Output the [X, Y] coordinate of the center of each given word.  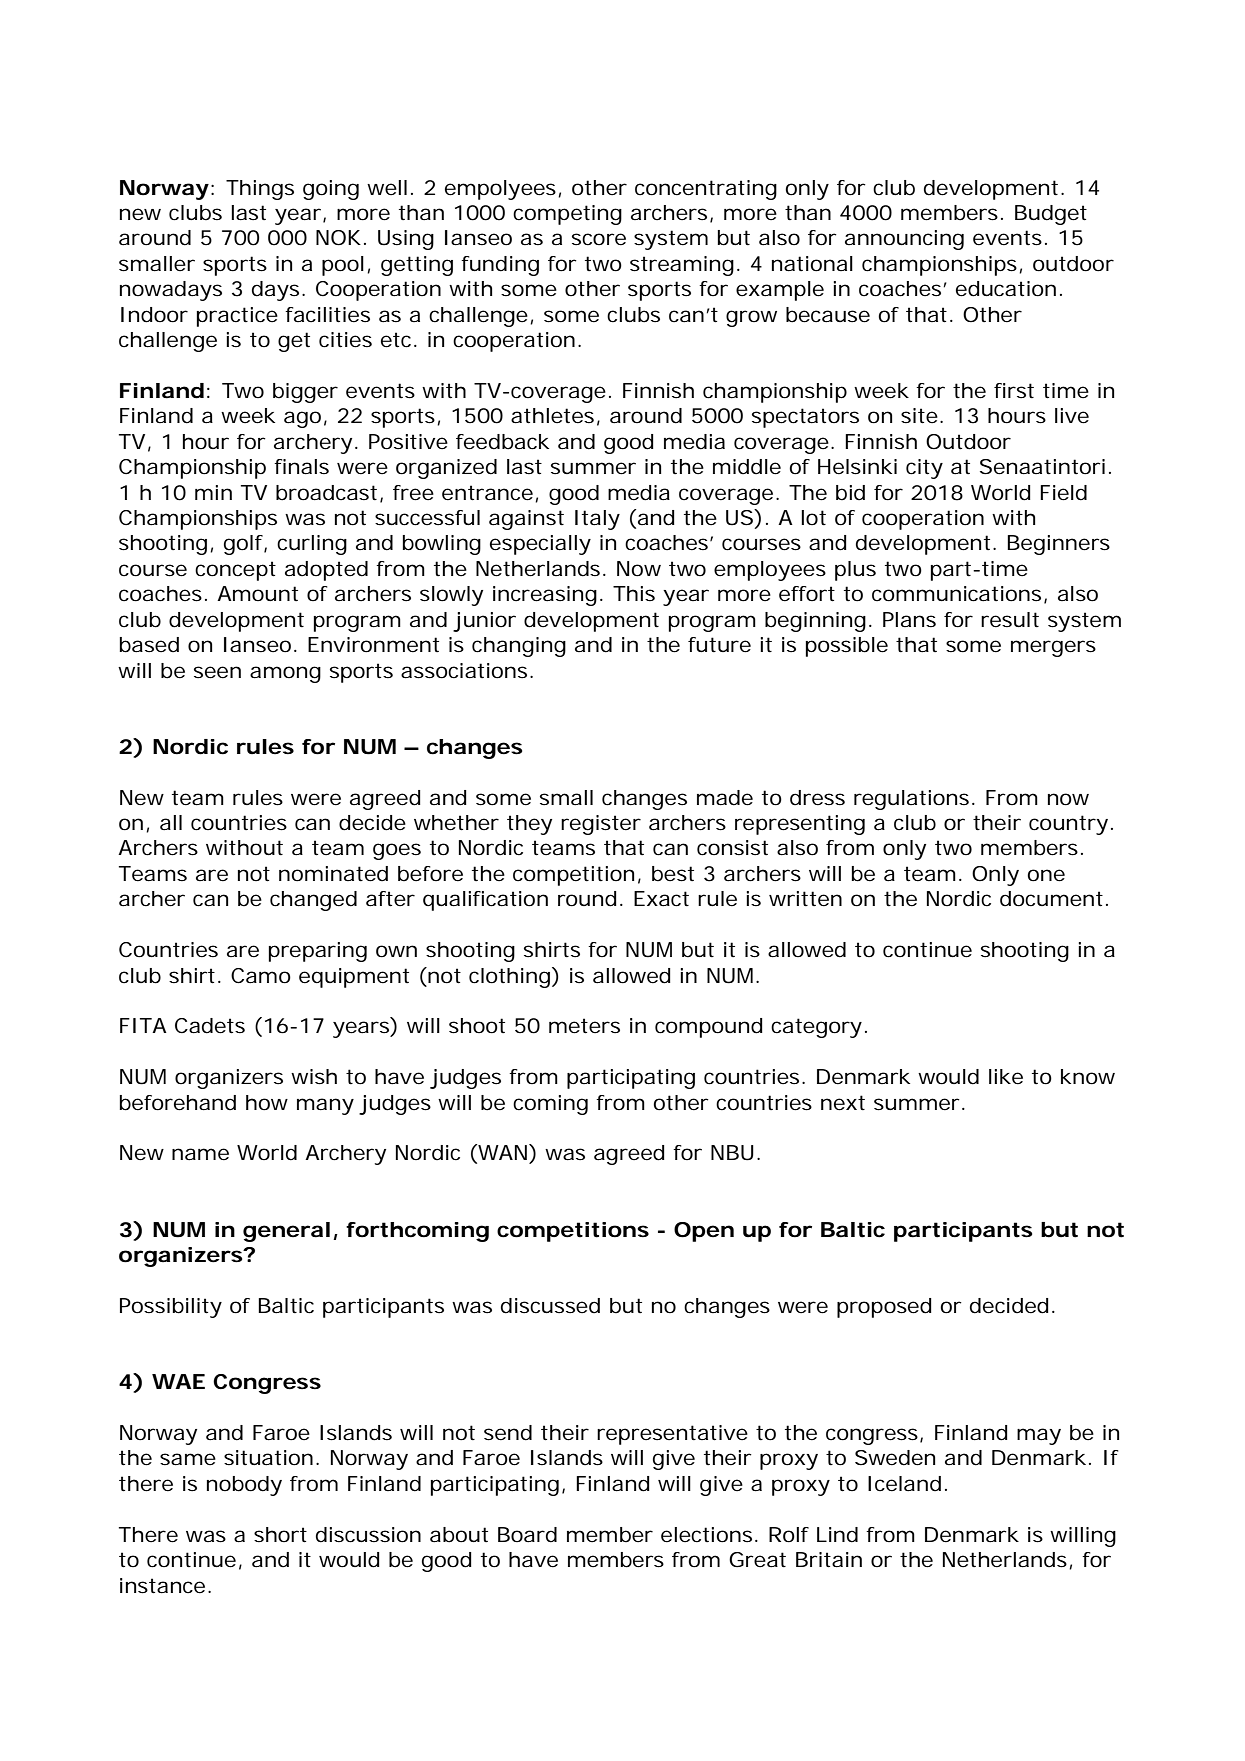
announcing [904, 240]
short [280, 1535]
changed [313, 901]
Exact [661, 899]
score [599, 239]
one [1046, 875]
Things [260, 190]
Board [527, 1535]
